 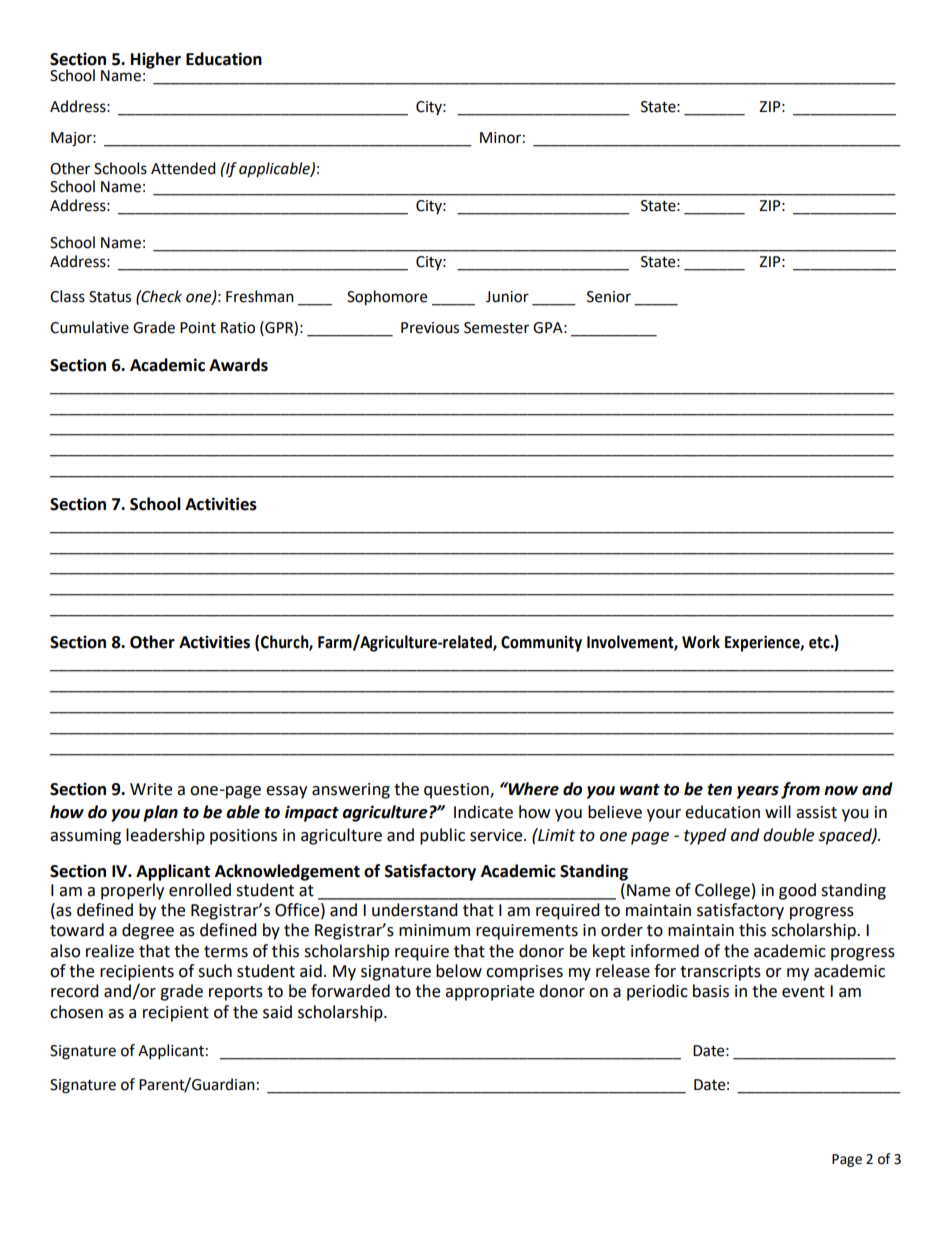 What do you see at coordinates (238, 365) in the document?
I see `Awards` at bounding box center [238, 365].
